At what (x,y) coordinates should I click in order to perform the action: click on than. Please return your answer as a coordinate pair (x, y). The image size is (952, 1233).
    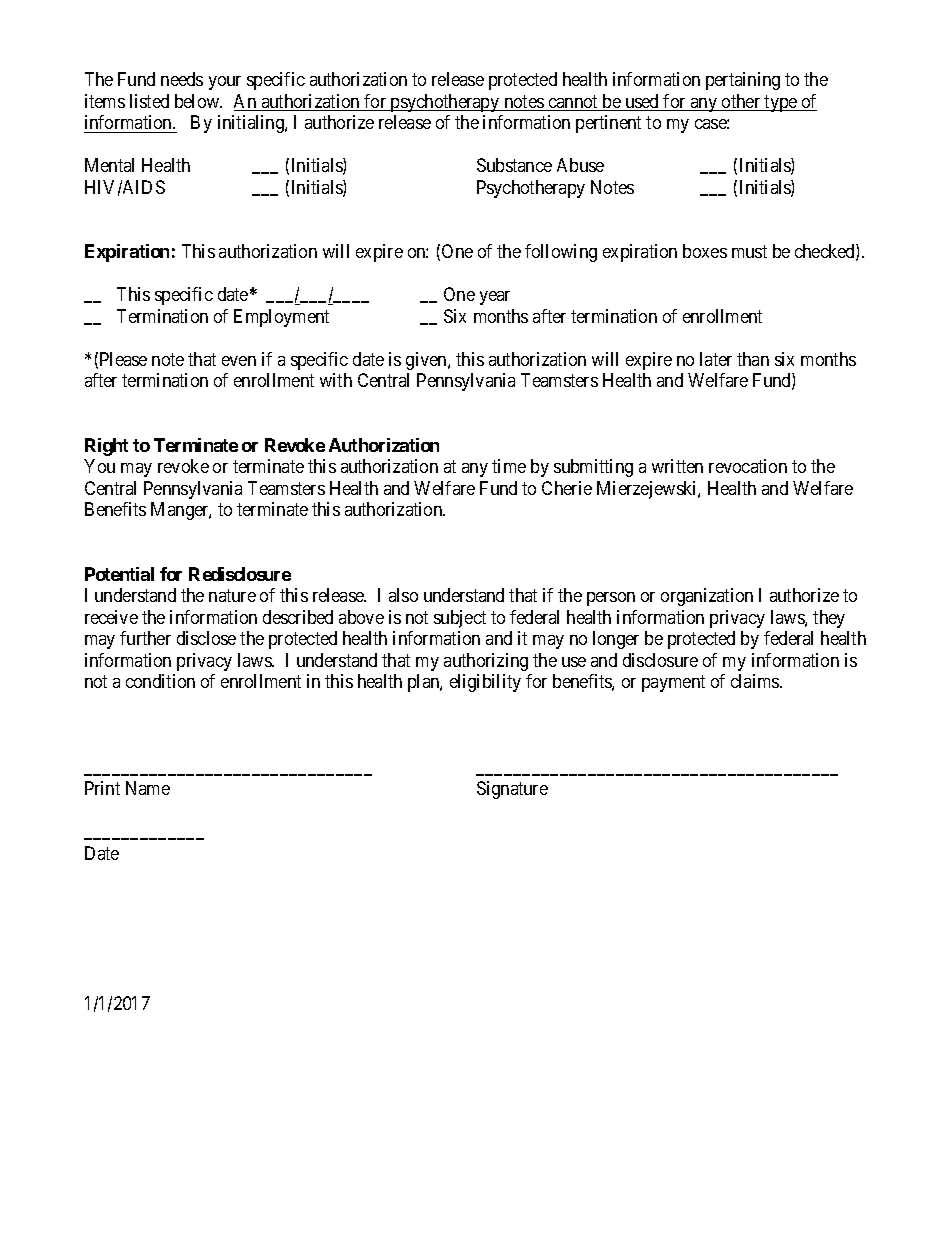
    Looking at the image, I should click on (753, 359).
